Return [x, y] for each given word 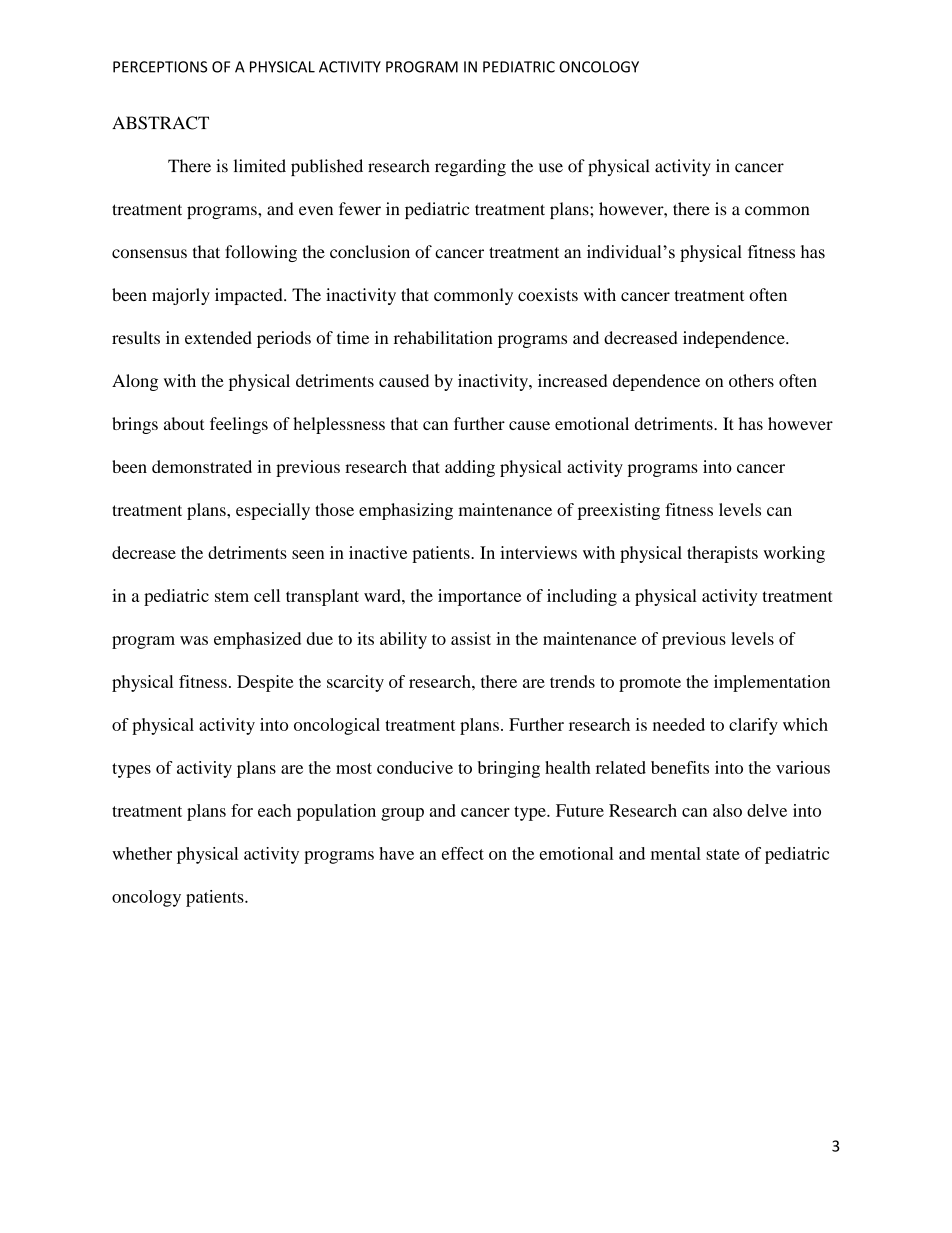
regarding [470, 167]
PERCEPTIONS [160, 67]
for [242, 810]
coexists [548, 294]
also [727, 810]
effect [463, 853]
